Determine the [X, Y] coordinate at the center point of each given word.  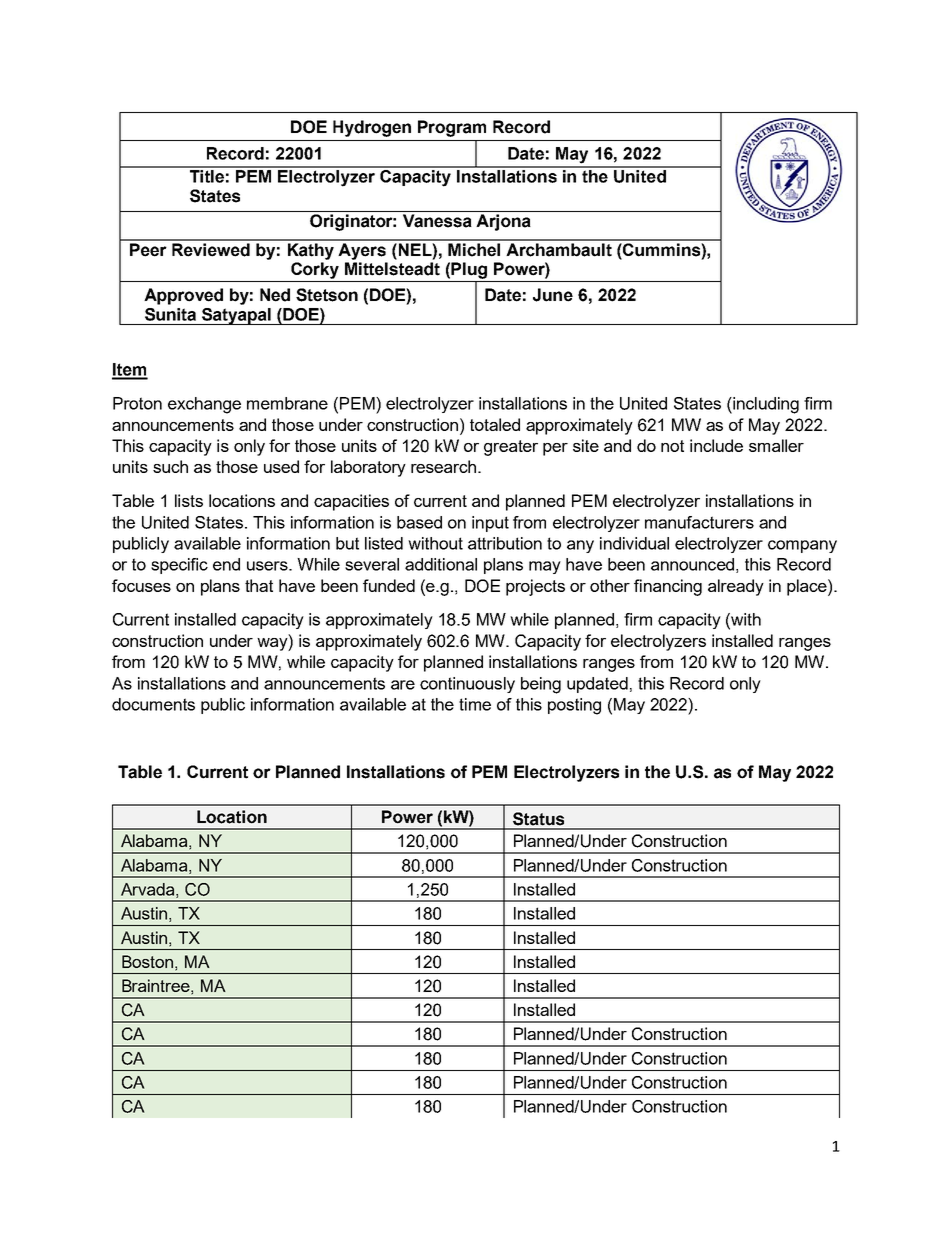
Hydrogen [372, 128]
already [736, 587]
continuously [467, 685]
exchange [204, 405]
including [765, 405]
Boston [147, 961]
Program [452, 128]
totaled [495, 424]
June [553, 295]
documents [153, 704]
